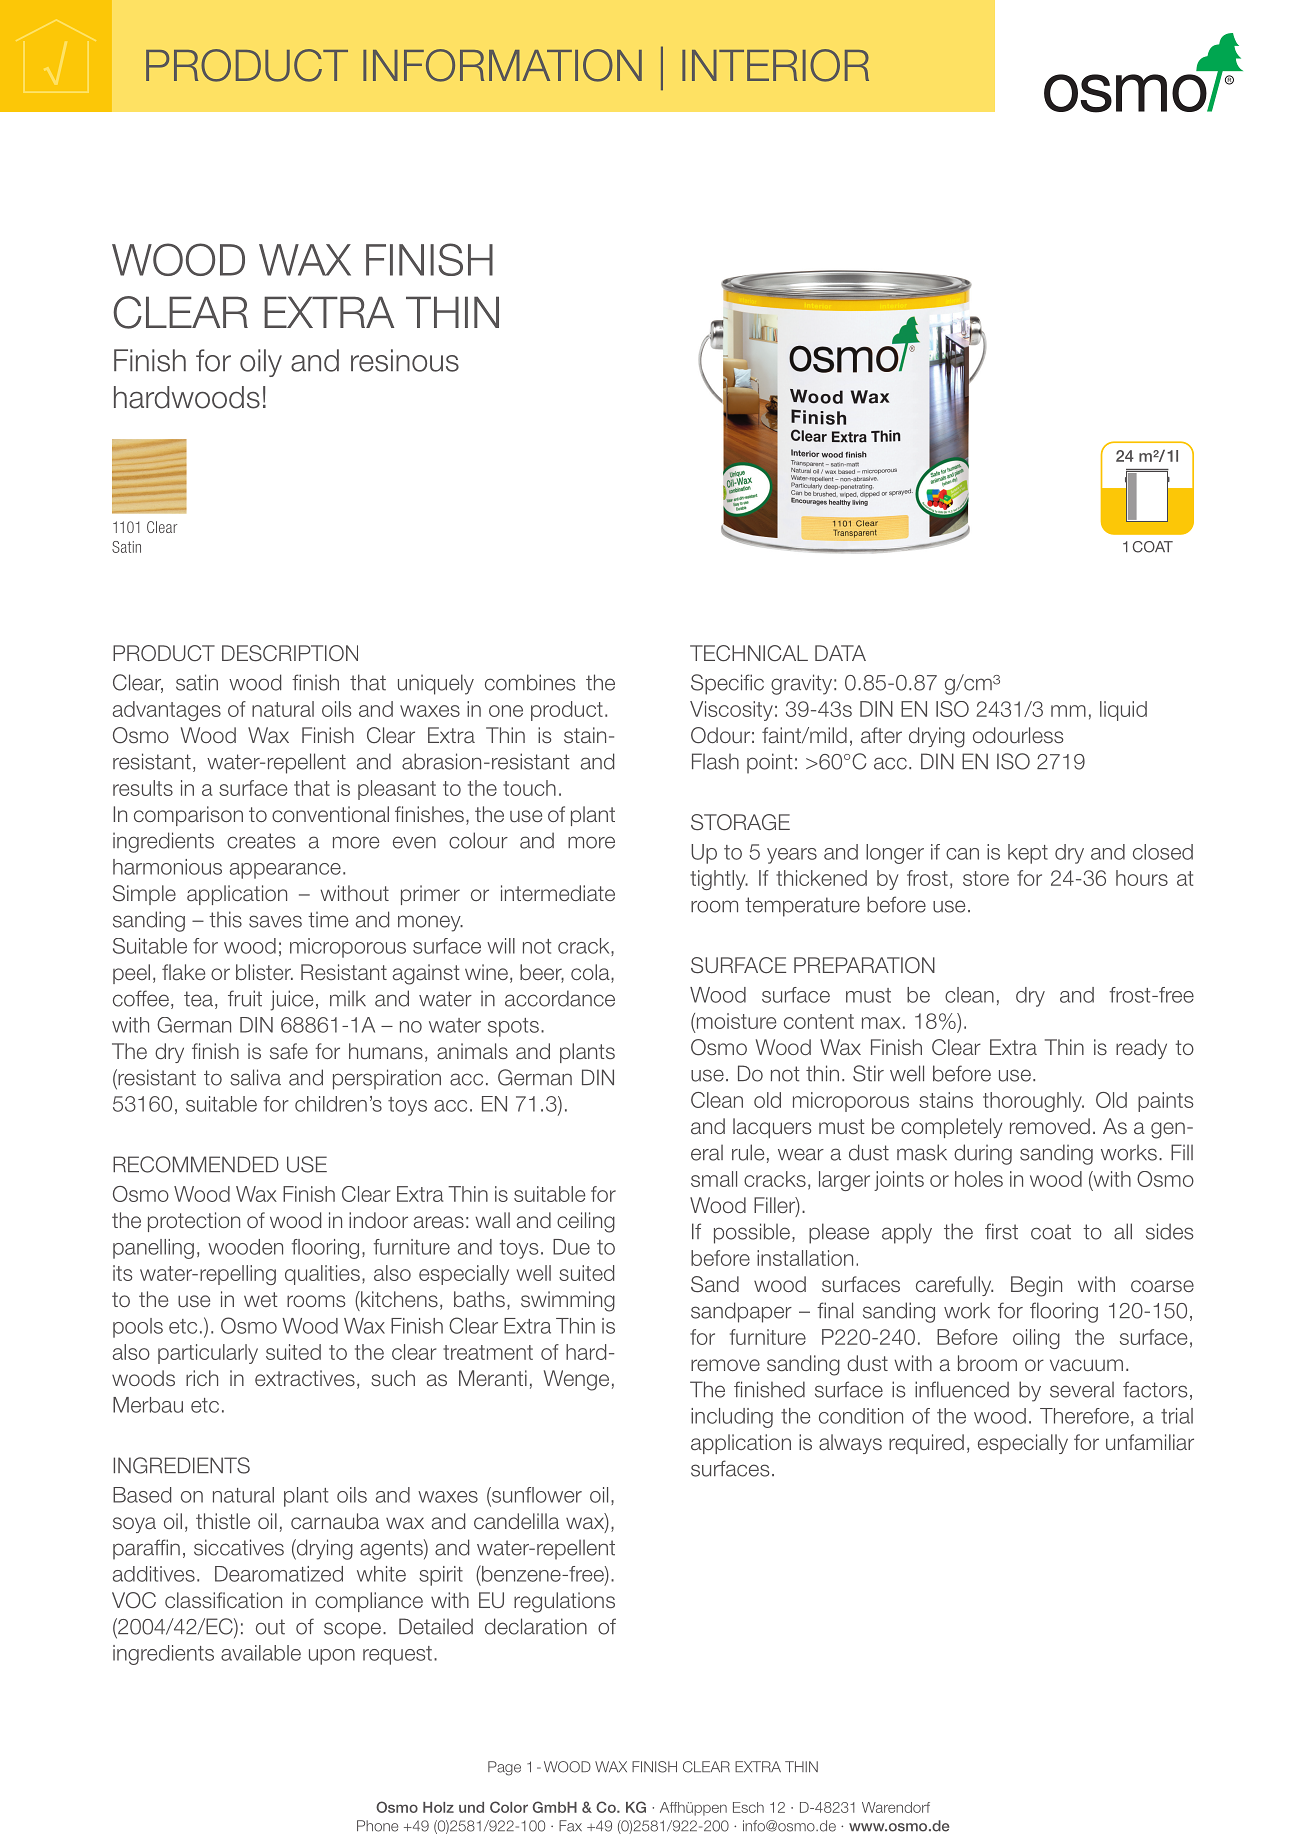 Image resolution: width=1306 pixels, height=1847 pixels. I want to click on Fax, so click(570, 1826).
